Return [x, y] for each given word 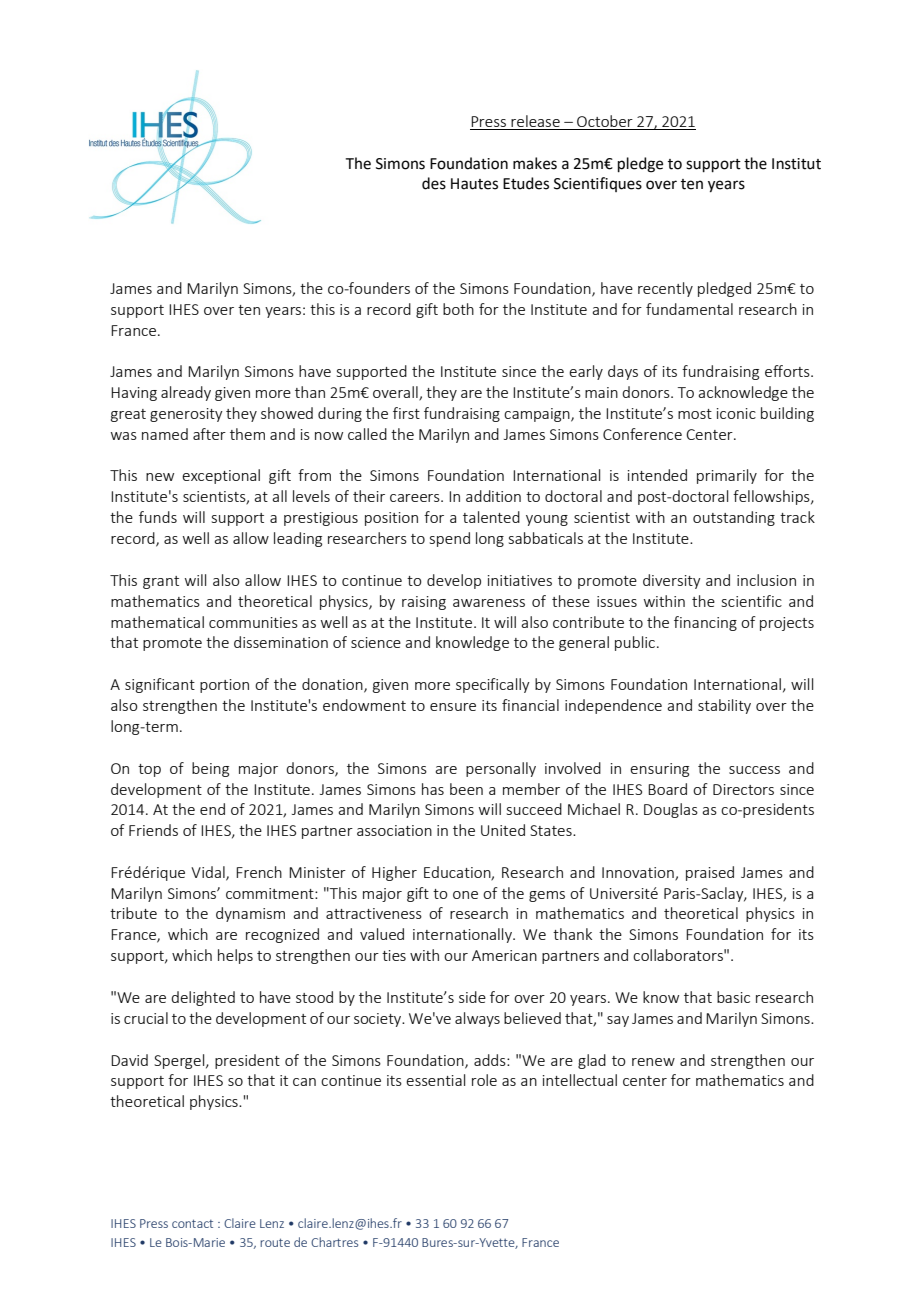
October [605, 121]
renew [653, 1062]
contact [192, 1223]
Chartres [334, 1242]
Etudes [526, 183]
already [186, 393]
